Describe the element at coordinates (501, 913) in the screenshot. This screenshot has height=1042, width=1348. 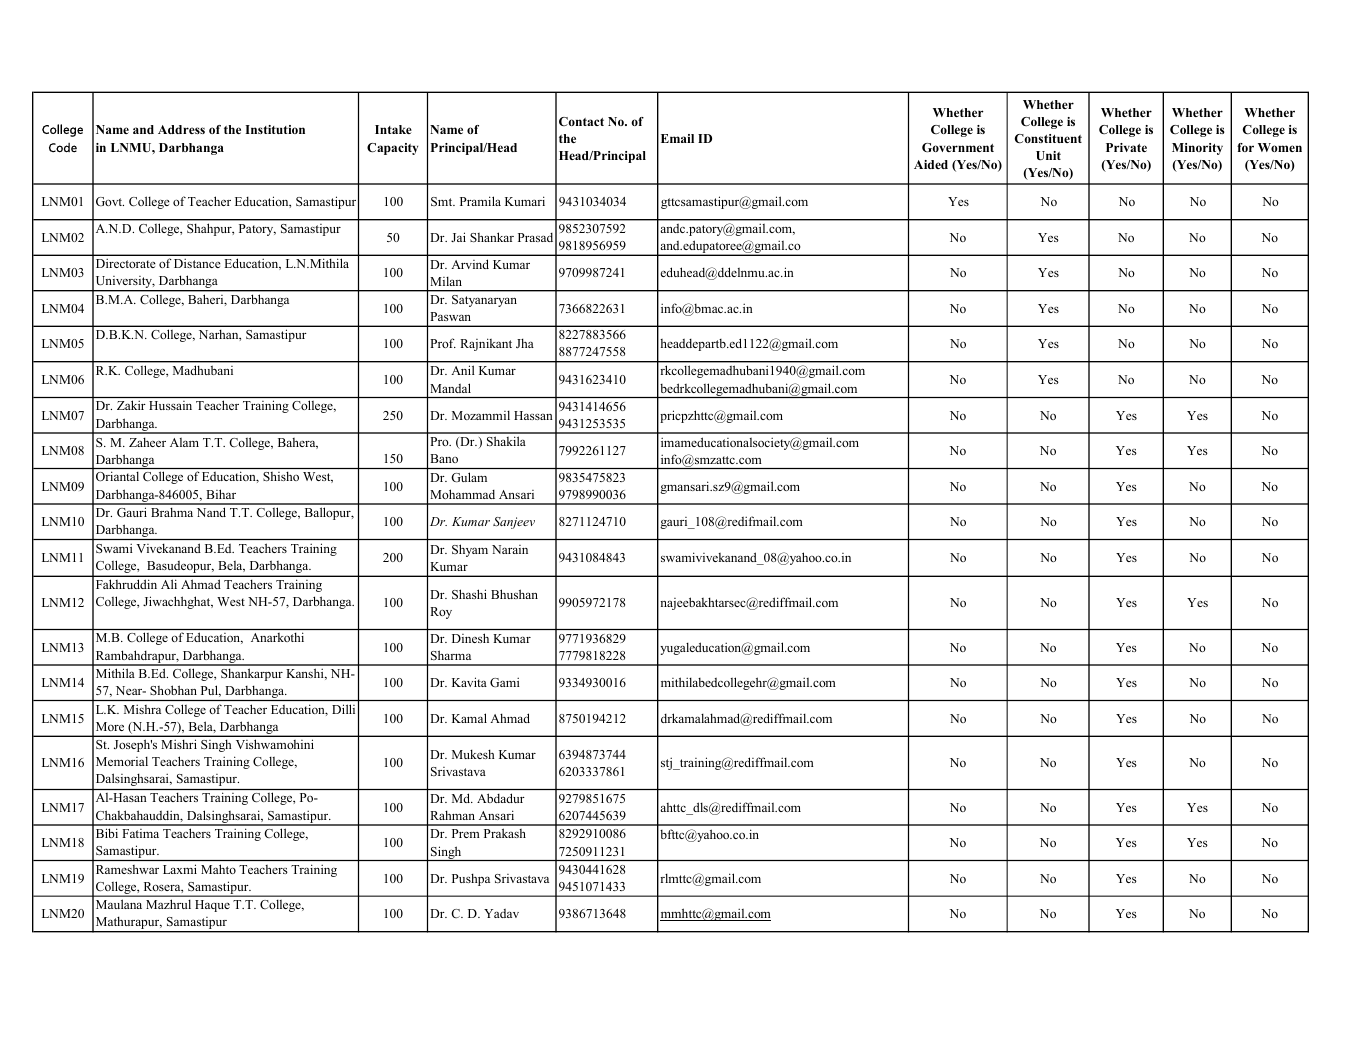
I see `Yadav` at that location.
